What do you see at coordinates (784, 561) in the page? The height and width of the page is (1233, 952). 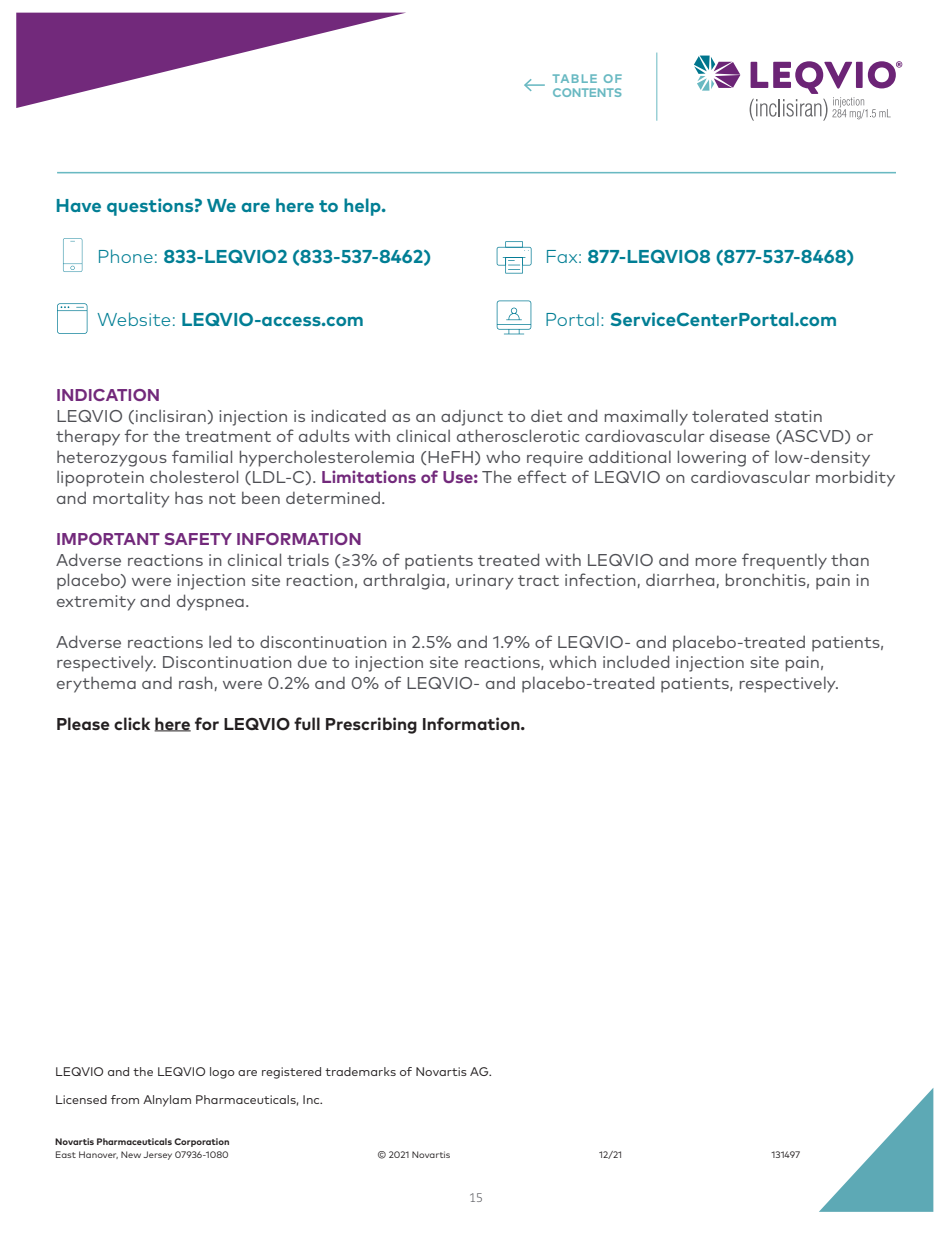 I see `frequently` at bounding box center [784, 561].
